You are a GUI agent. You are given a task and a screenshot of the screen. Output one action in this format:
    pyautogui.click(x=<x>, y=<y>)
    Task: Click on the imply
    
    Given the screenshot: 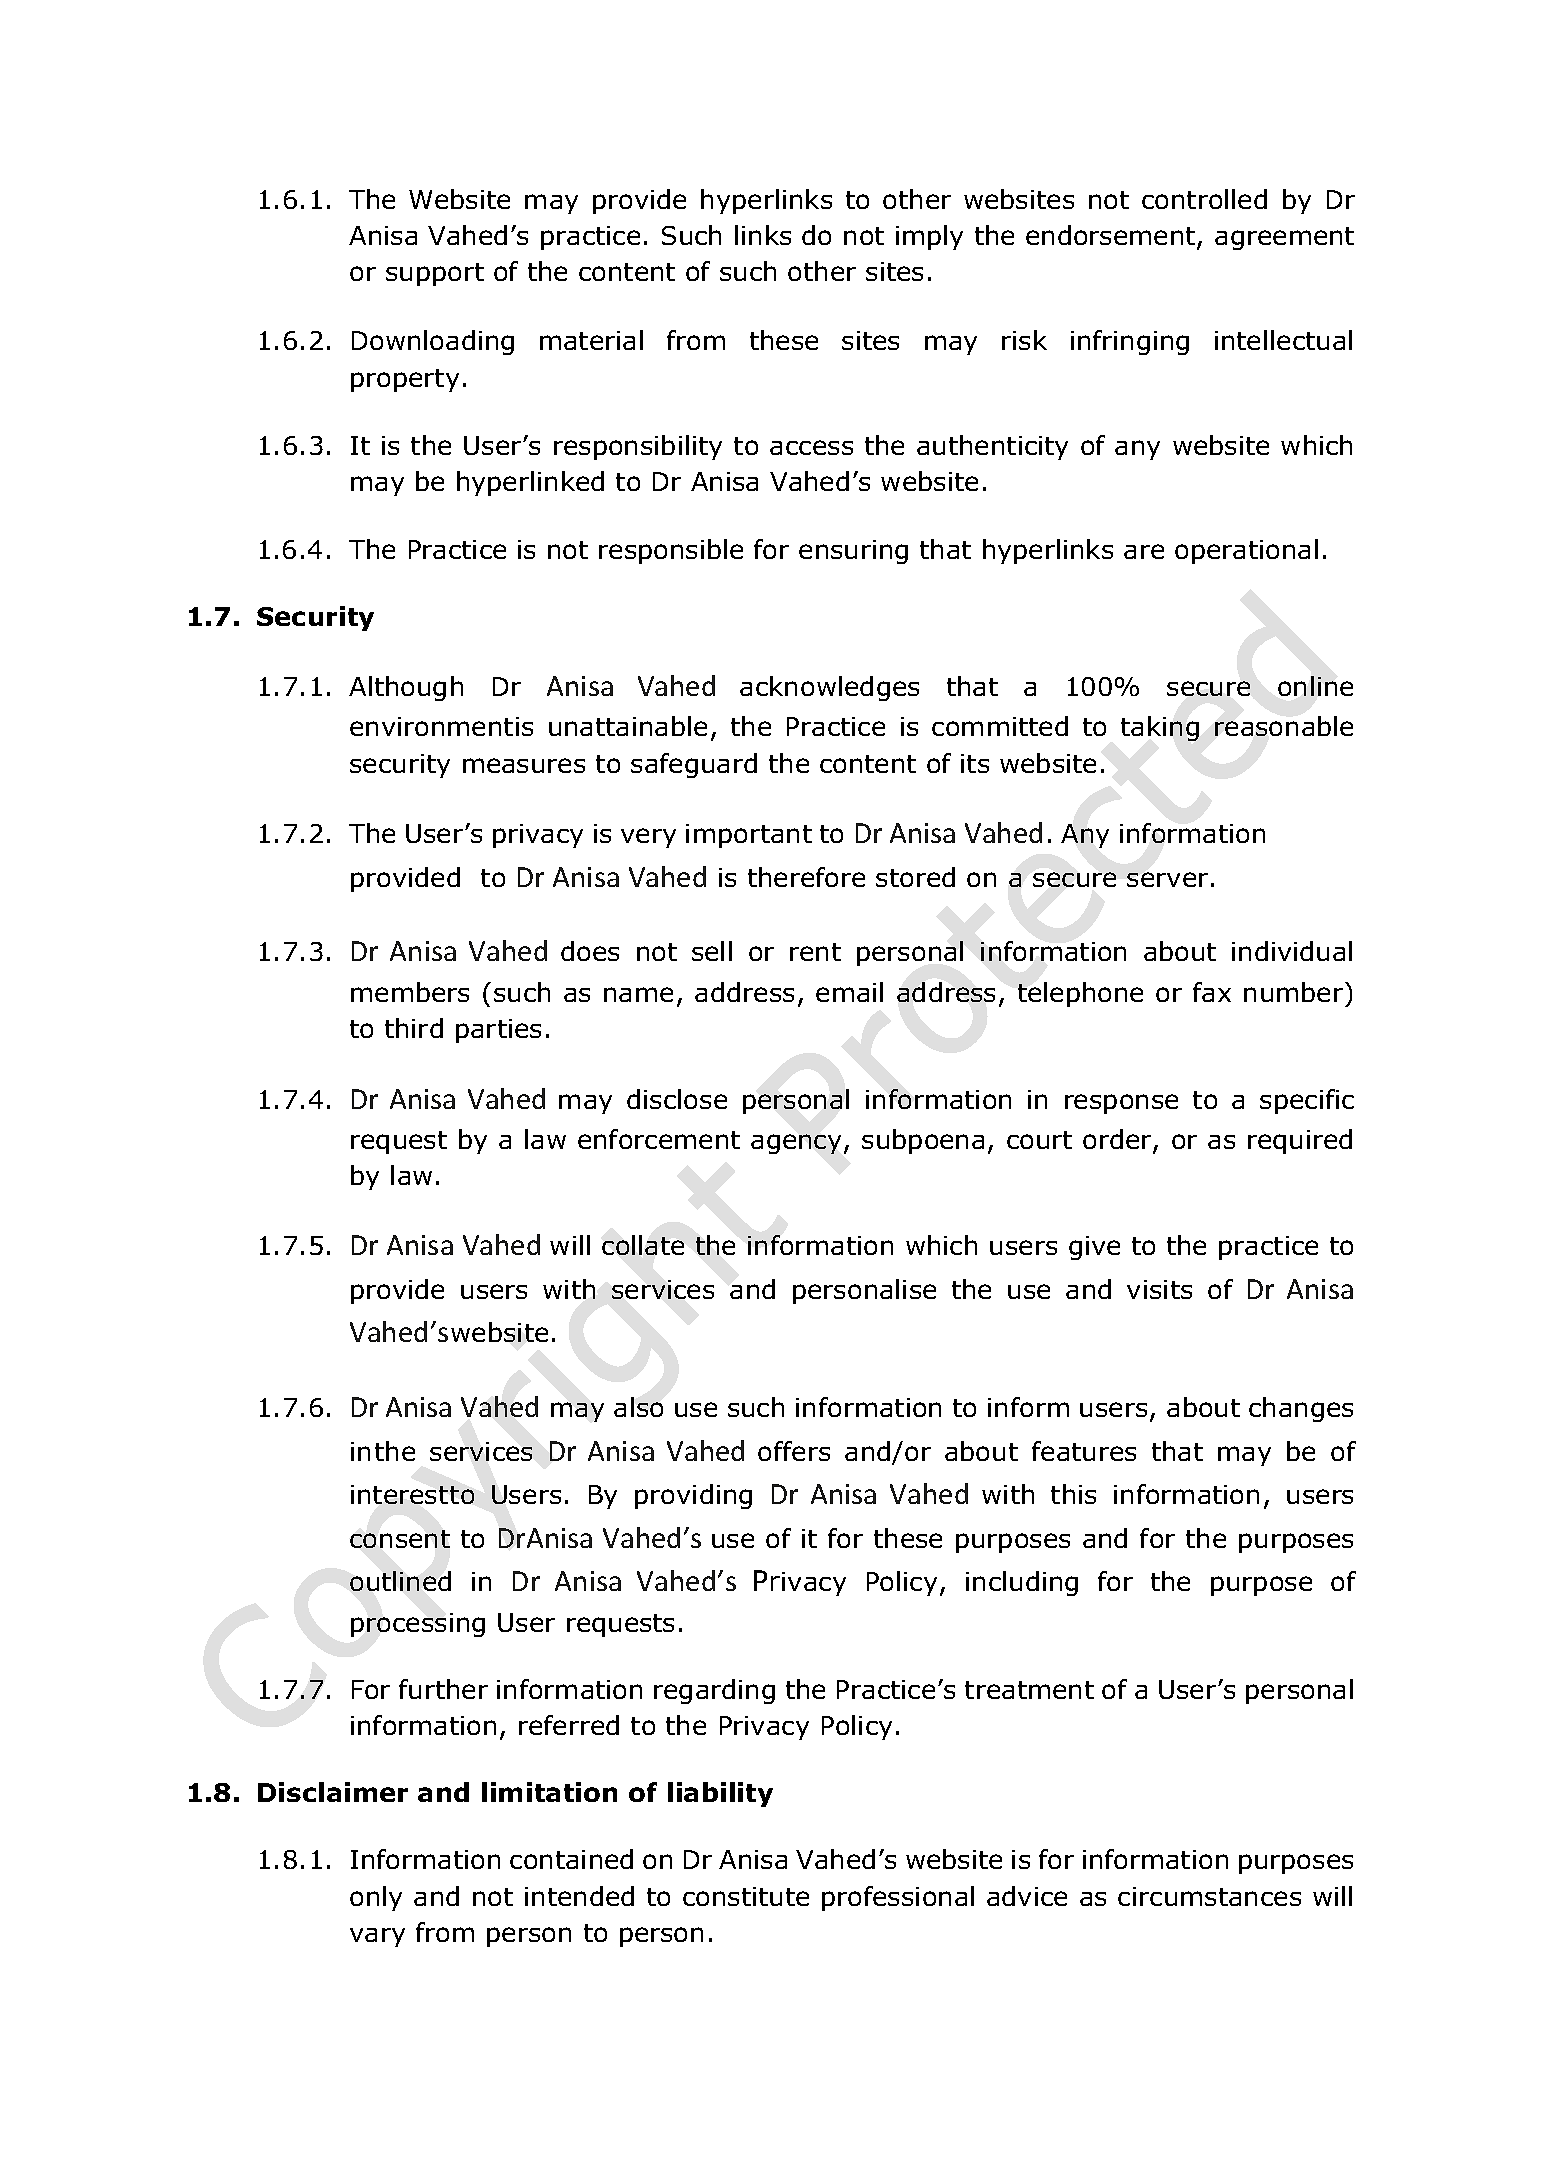 What is the action you would take?
    pyautogui.click(x=929, y=237)
